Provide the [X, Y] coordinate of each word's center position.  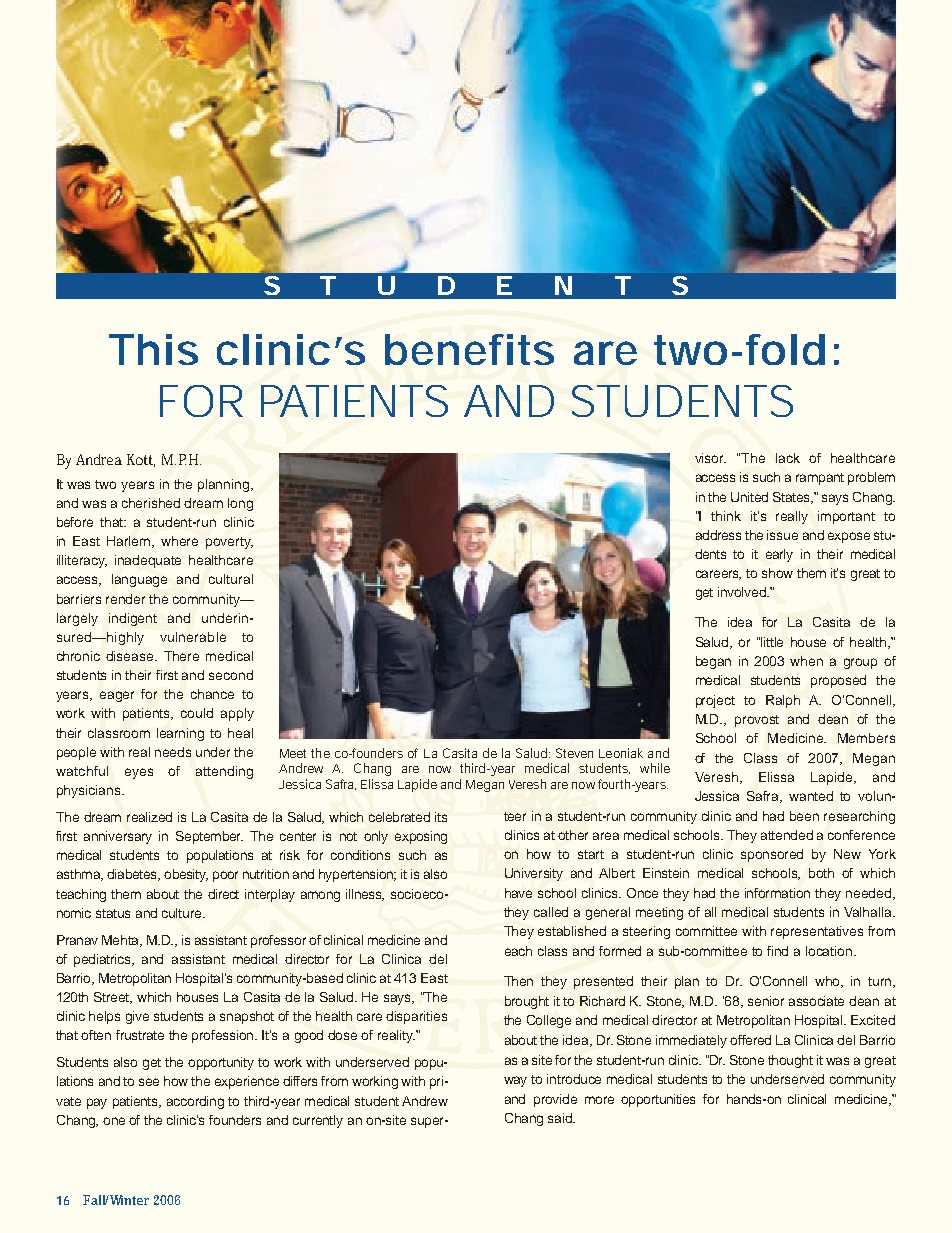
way [515, 1081]
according [195, 1102]
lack [788, 458]
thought [790, 1061]
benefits [469, 349]
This [153, 349]
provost [757, 721]
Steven [574, 753]
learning [180, 734]
